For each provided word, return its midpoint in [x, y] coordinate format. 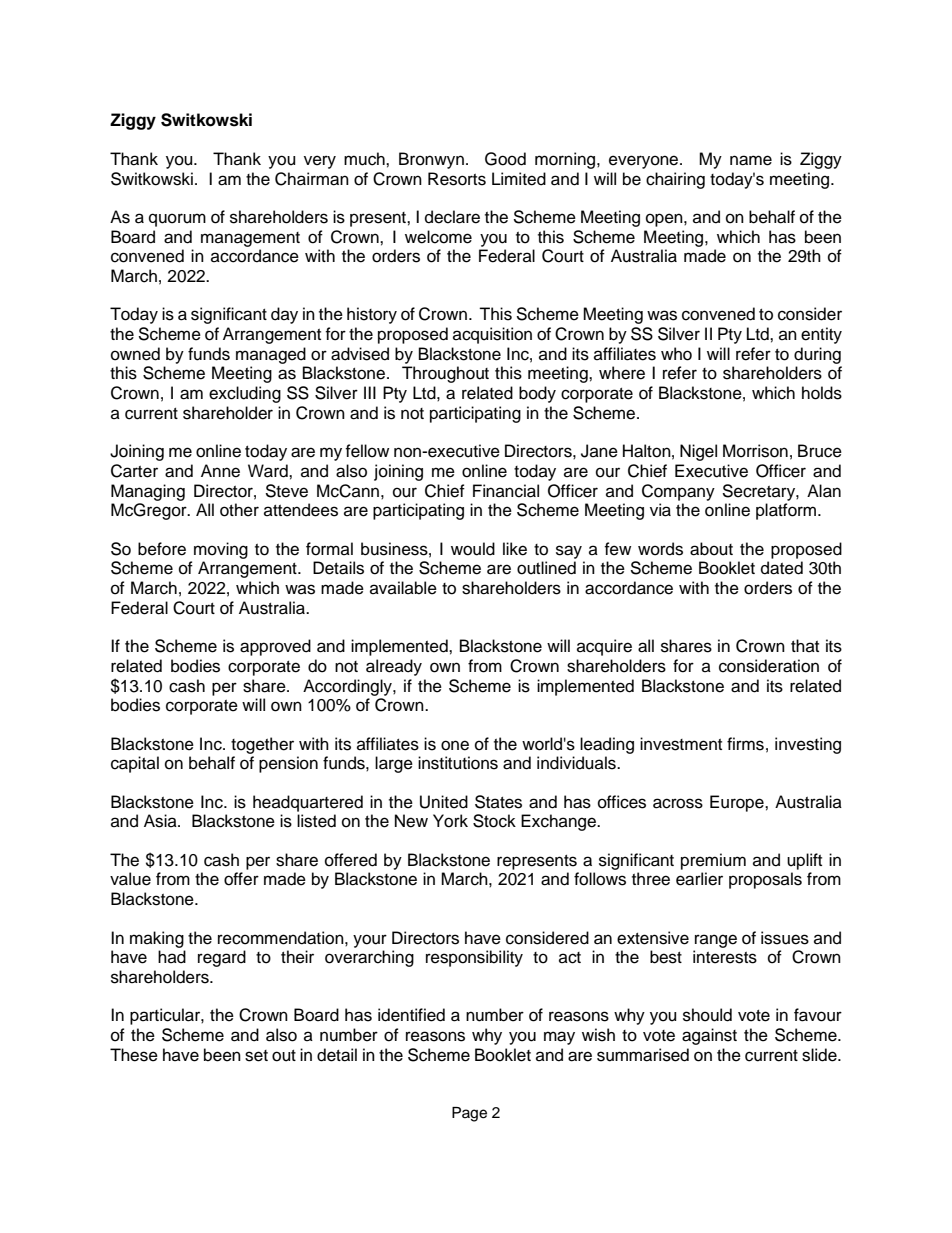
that [805, 645]
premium [713, 861]
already [394, 667]
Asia [161, 821]
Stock [494, 821]
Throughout [445, 374]
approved [275, 647]
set [256, 1056]
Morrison [755, 451]
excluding [245, 394]
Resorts [457, 179]
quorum [177, 220]
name [751, 160]
